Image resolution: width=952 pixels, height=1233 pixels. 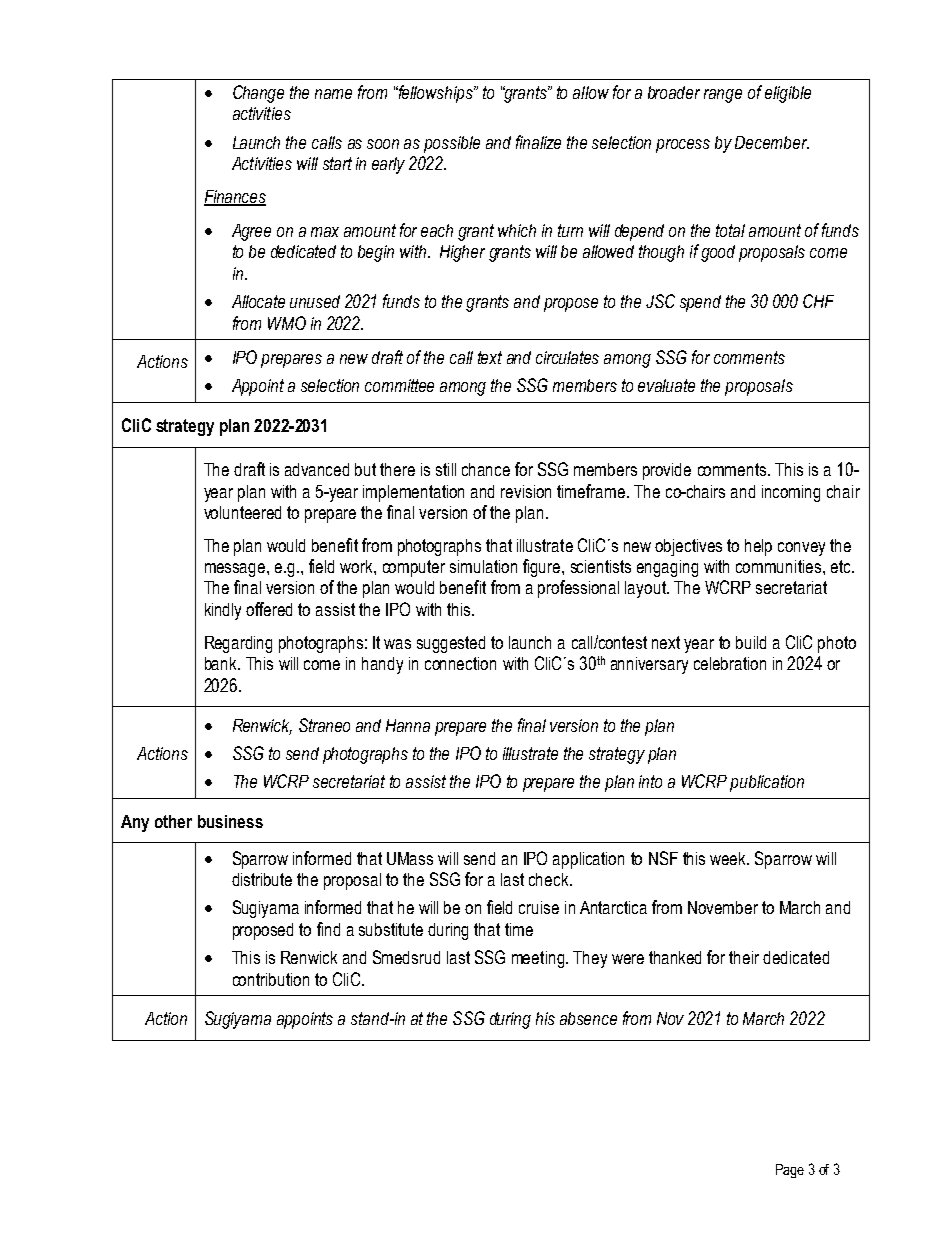 I want to click on suggested, so click(x=451, y=644).
